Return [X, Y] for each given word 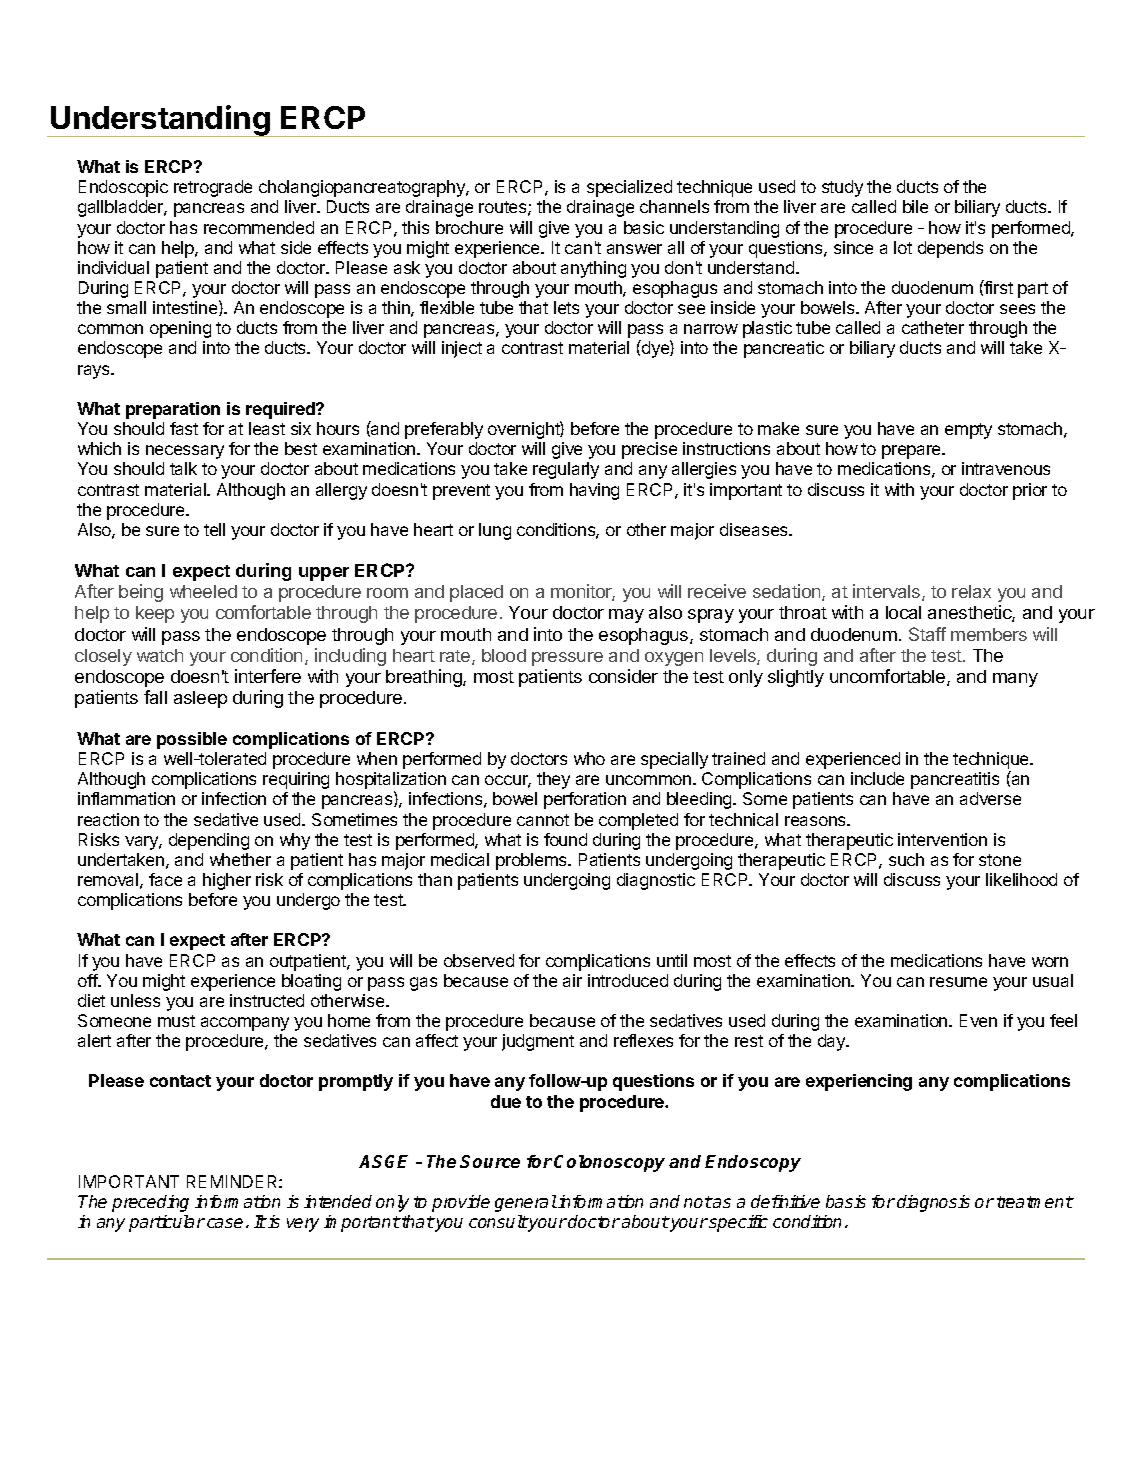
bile [915, 206]
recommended [259, 227]
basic [644, 227]
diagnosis [933, 1203]
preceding [150, 1203]
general [526, 1203]
